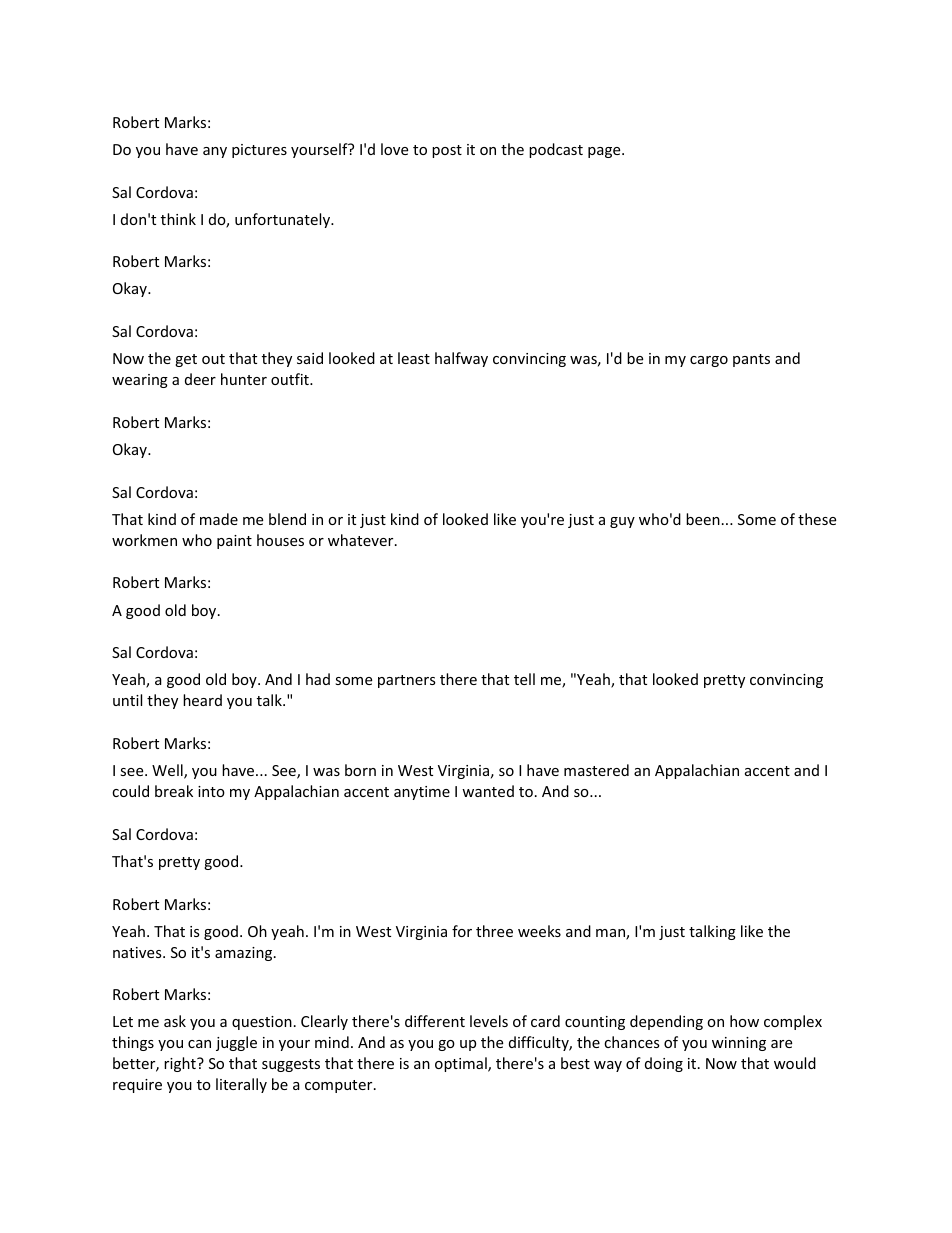  What do you see at coordinates (605, 152) in the page?
I see `page` at bounding box center [605, 152].
